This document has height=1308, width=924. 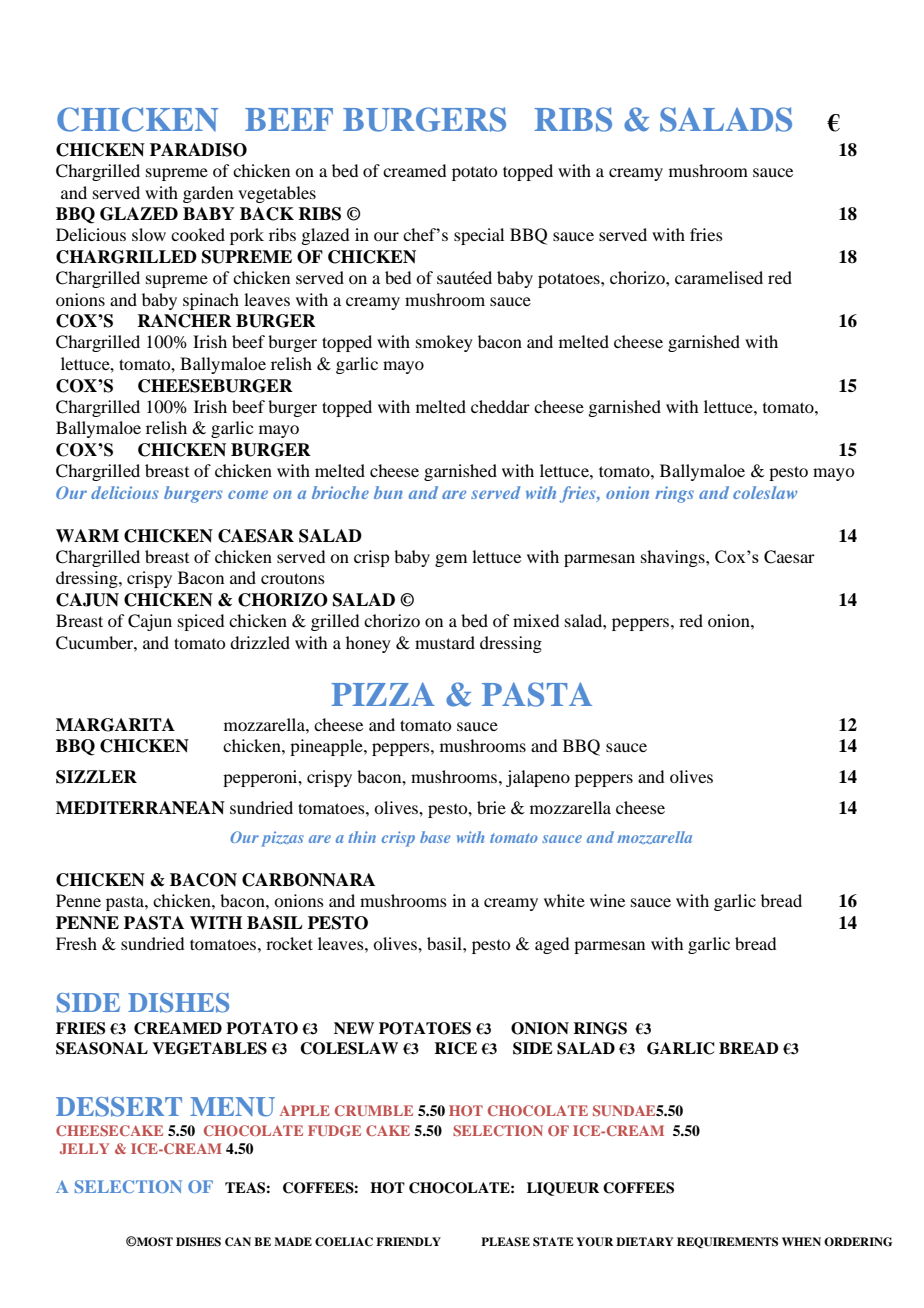 I want to click on MEDITERRANEAN, so click(x=140, y=808).
